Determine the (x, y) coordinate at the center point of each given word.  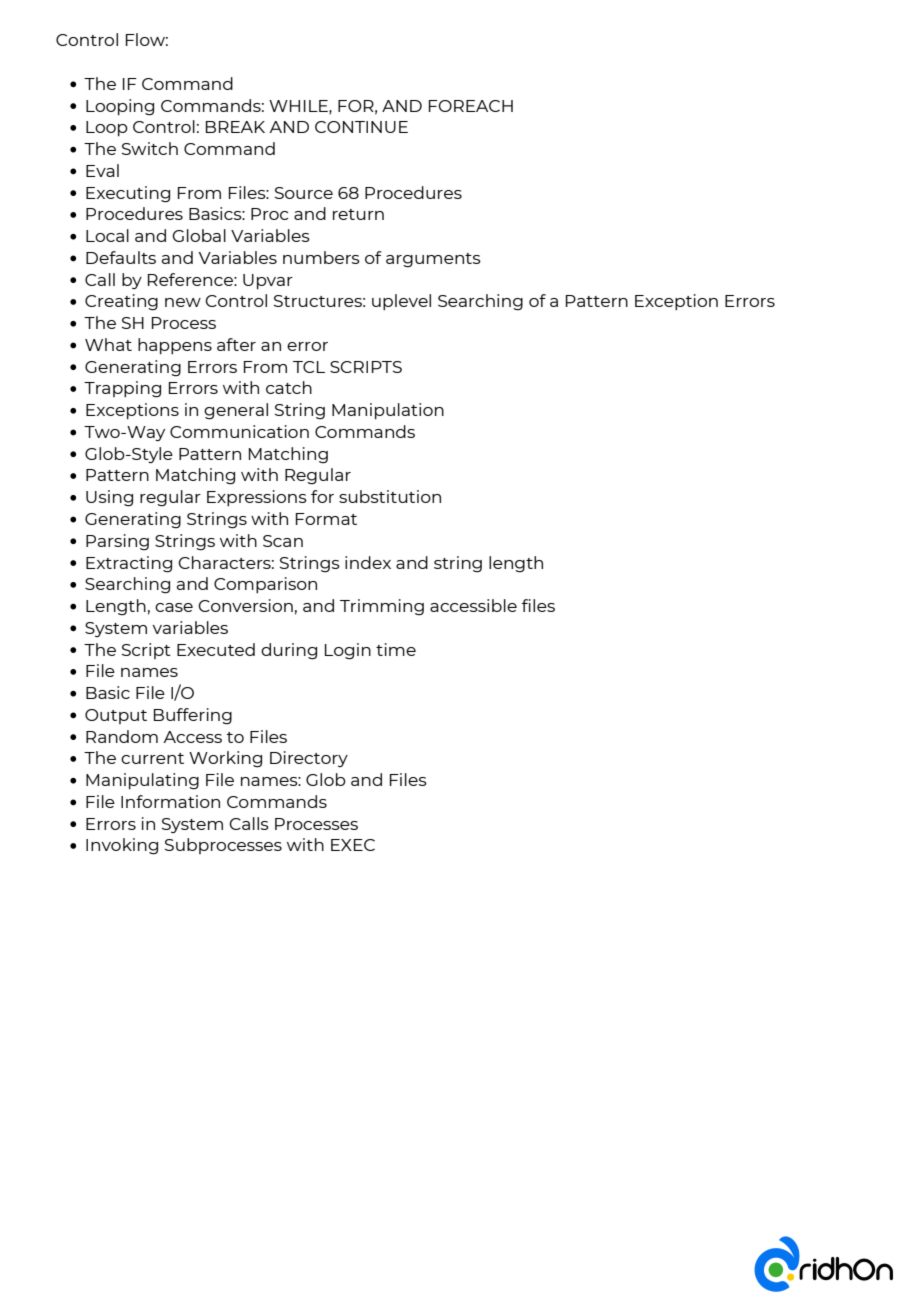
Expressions (257, 498)
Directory (309, 759)
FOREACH (471, 106)
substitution (390, 496)
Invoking (122, 846)
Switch (150, 148)
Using (109, 498)
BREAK (235, 127)
